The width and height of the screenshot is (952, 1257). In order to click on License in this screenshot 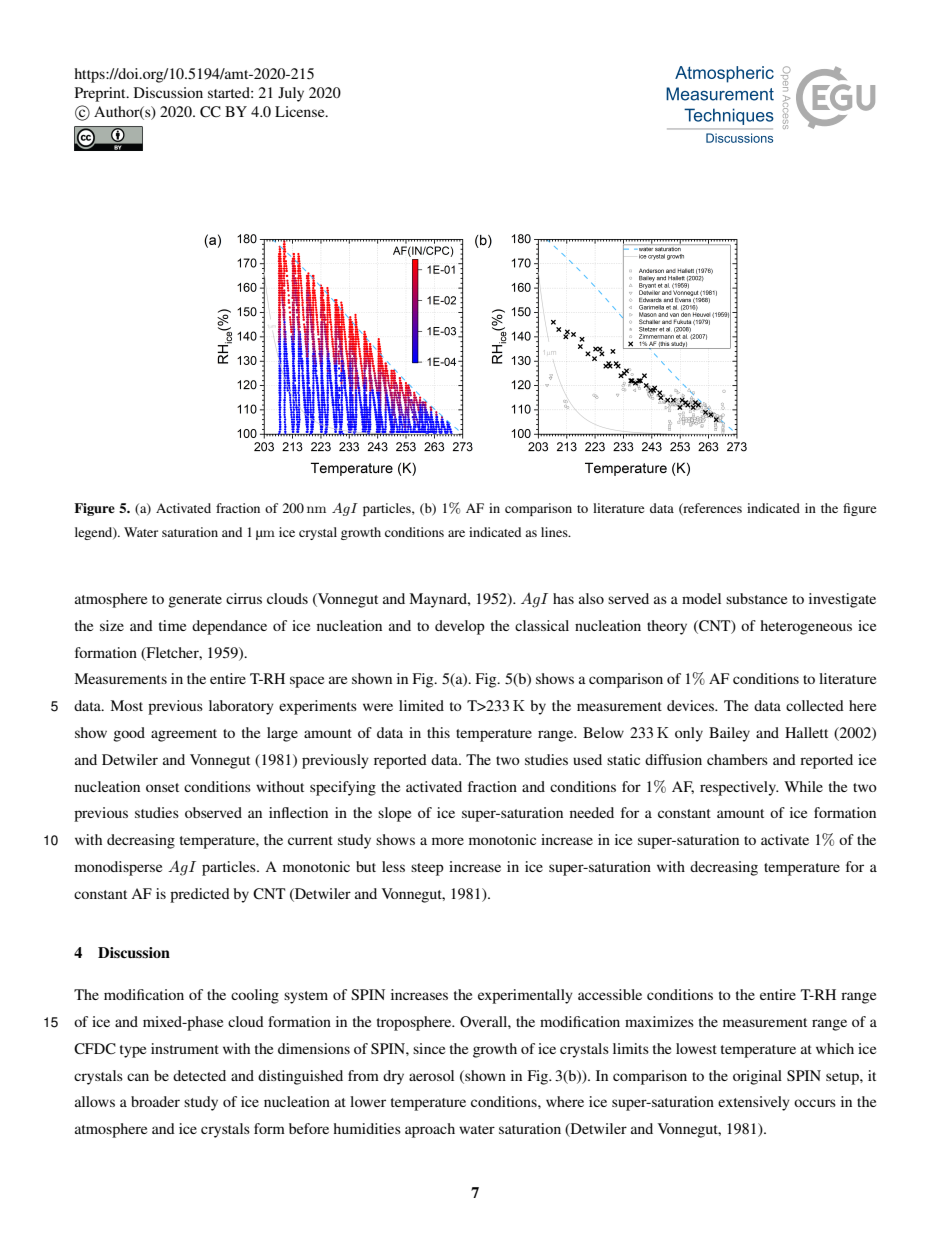, I will do `click(301, 111)`.
